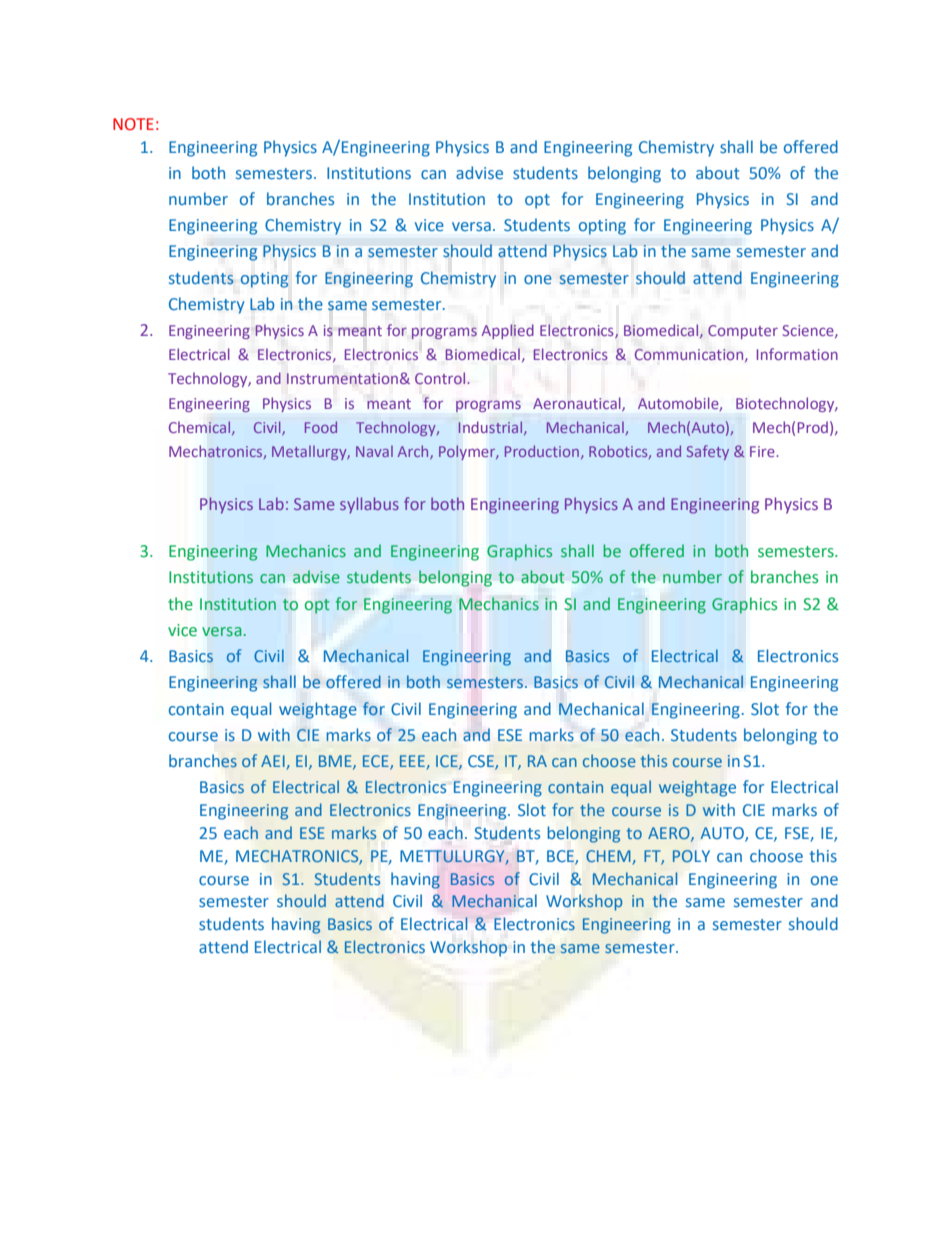 The width and height of the screenshot is (952, 1233). What do you see at coordinates (369, 505) in the screenshot?
I see `syllabus` at bounding box center [369, 505].
